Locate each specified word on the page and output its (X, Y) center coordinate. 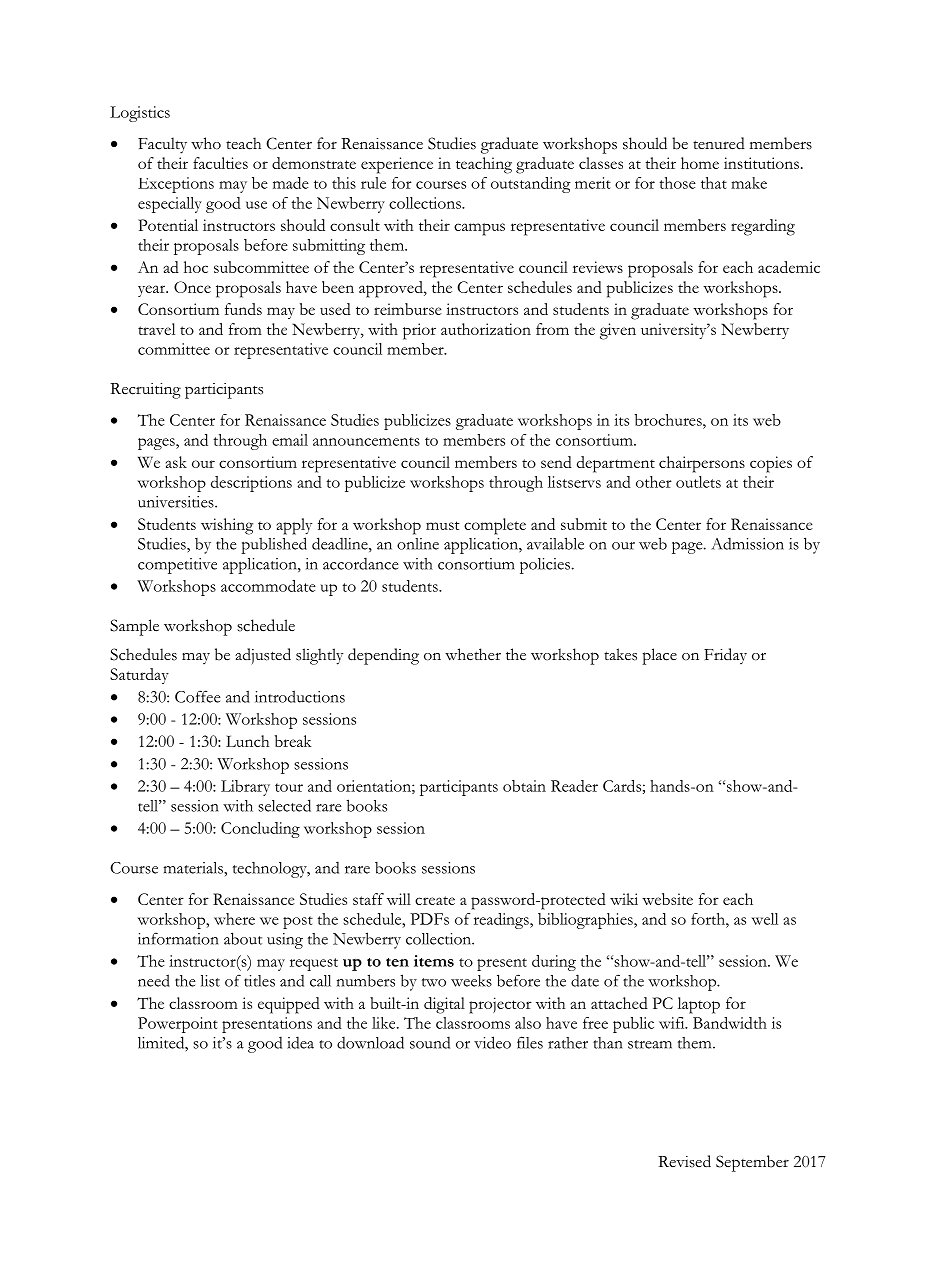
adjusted (263, 656)
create (435, 900)
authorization (486, 329)
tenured (719, 143)
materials (194, 868)
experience (397, 165)
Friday (725, 656)
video (492, 1042)
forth (709, 919)
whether (473, 654)
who (206, 143)
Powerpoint (178, 1025)
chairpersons (702, 464)
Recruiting (145, 391)
